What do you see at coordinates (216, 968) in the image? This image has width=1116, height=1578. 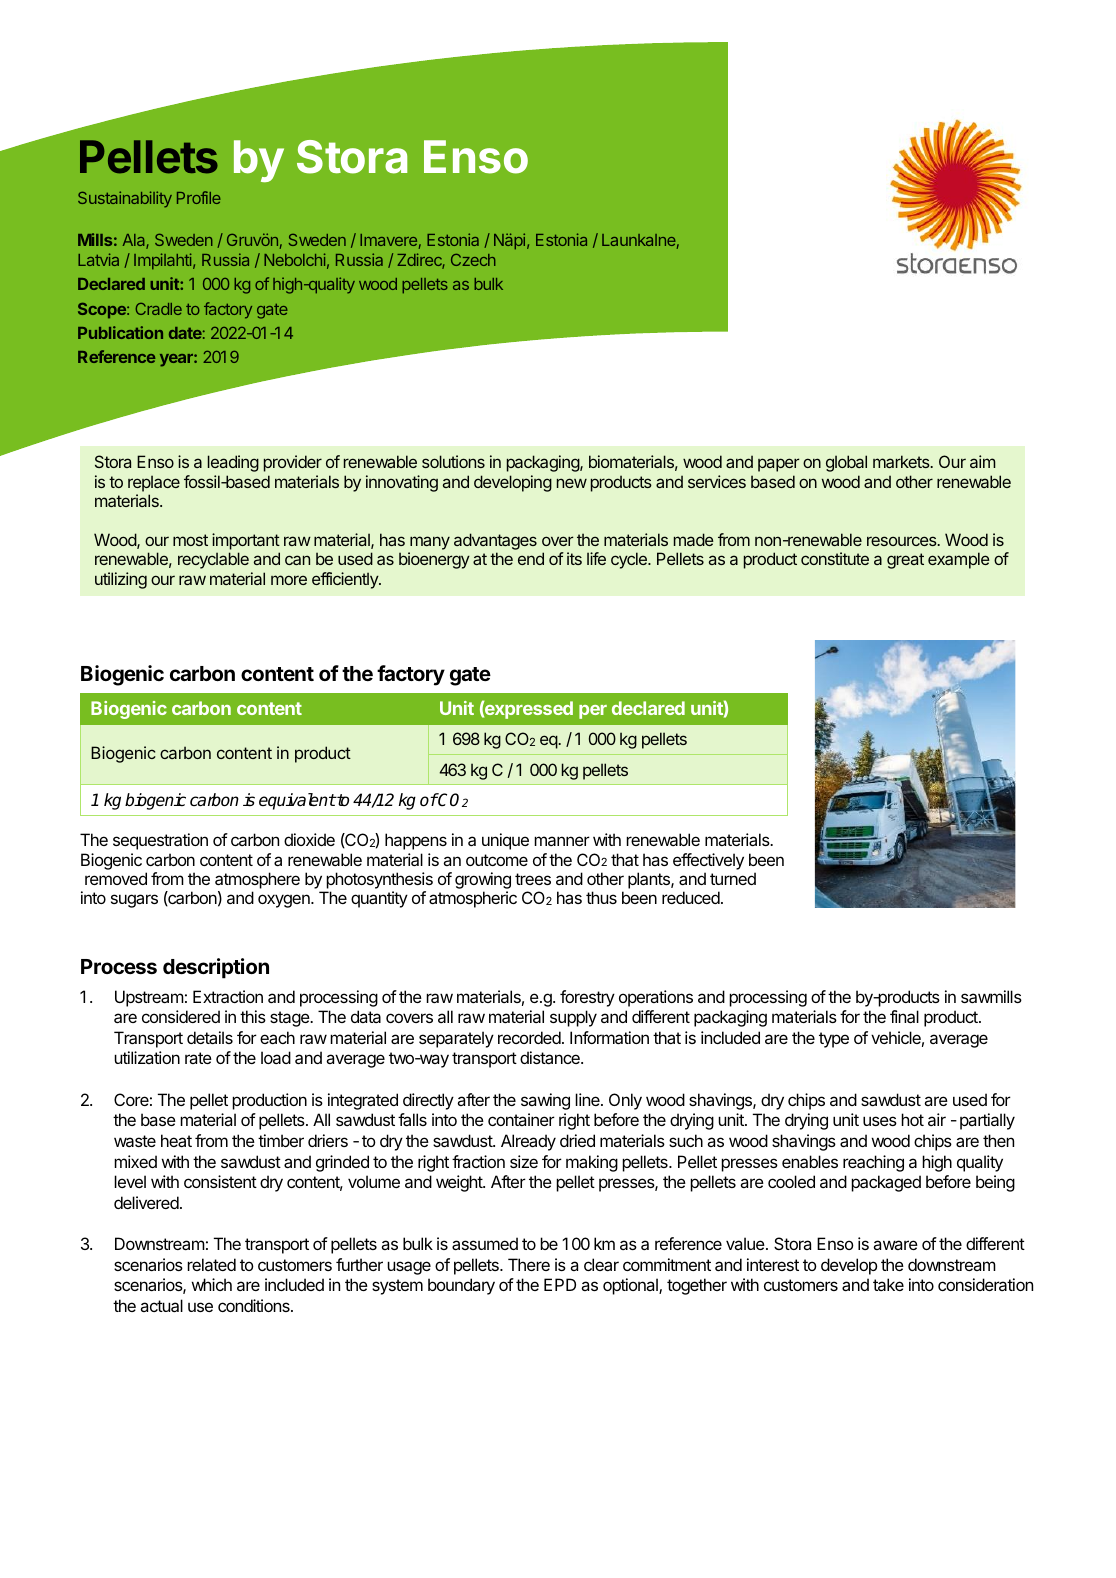 I see `description` at bounding box center [216, 968].
